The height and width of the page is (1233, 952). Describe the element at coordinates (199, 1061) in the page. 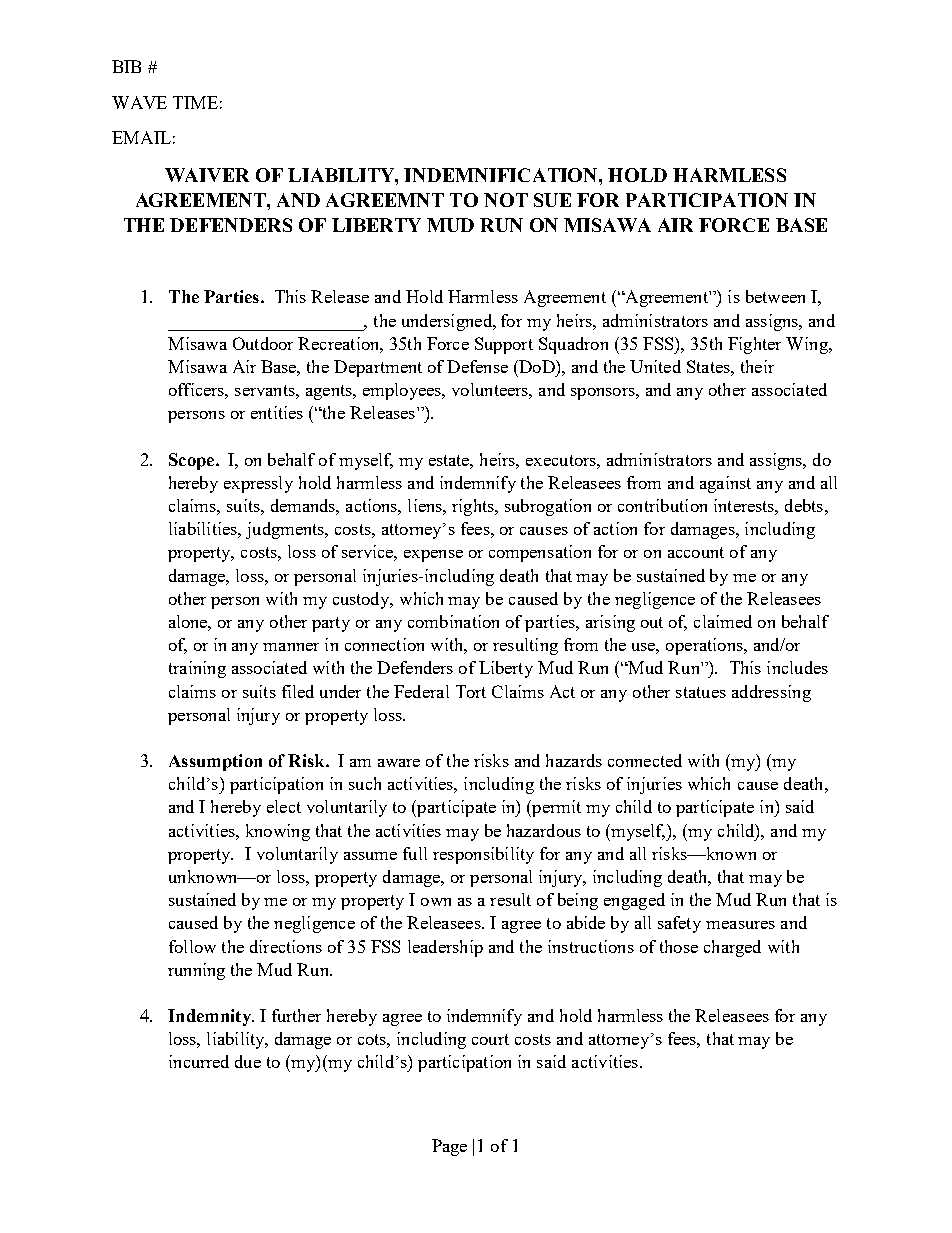

I see `incurred` at that location.
